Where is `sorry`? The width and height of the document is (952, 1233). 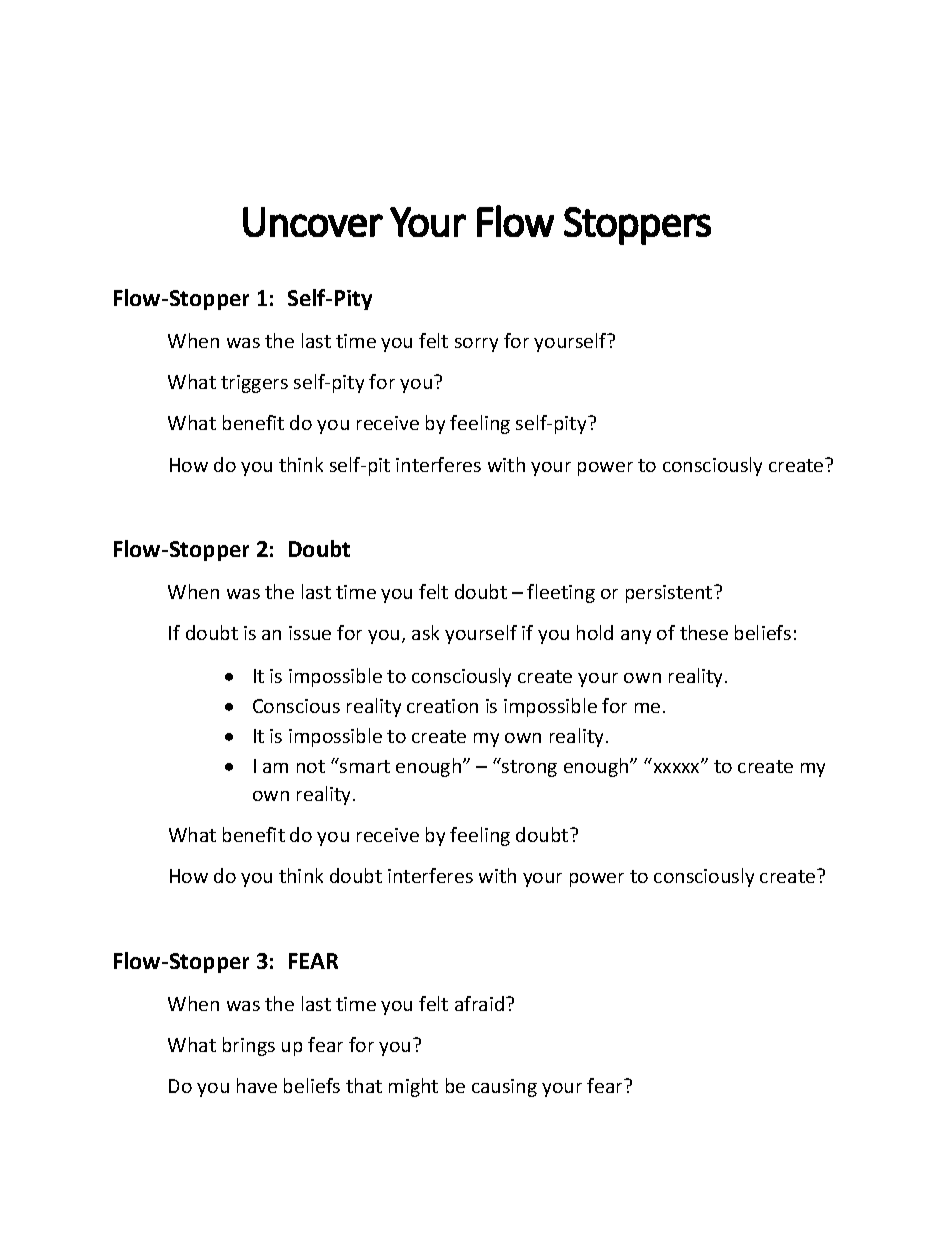
sorry is located at coordinates (476, 345).
